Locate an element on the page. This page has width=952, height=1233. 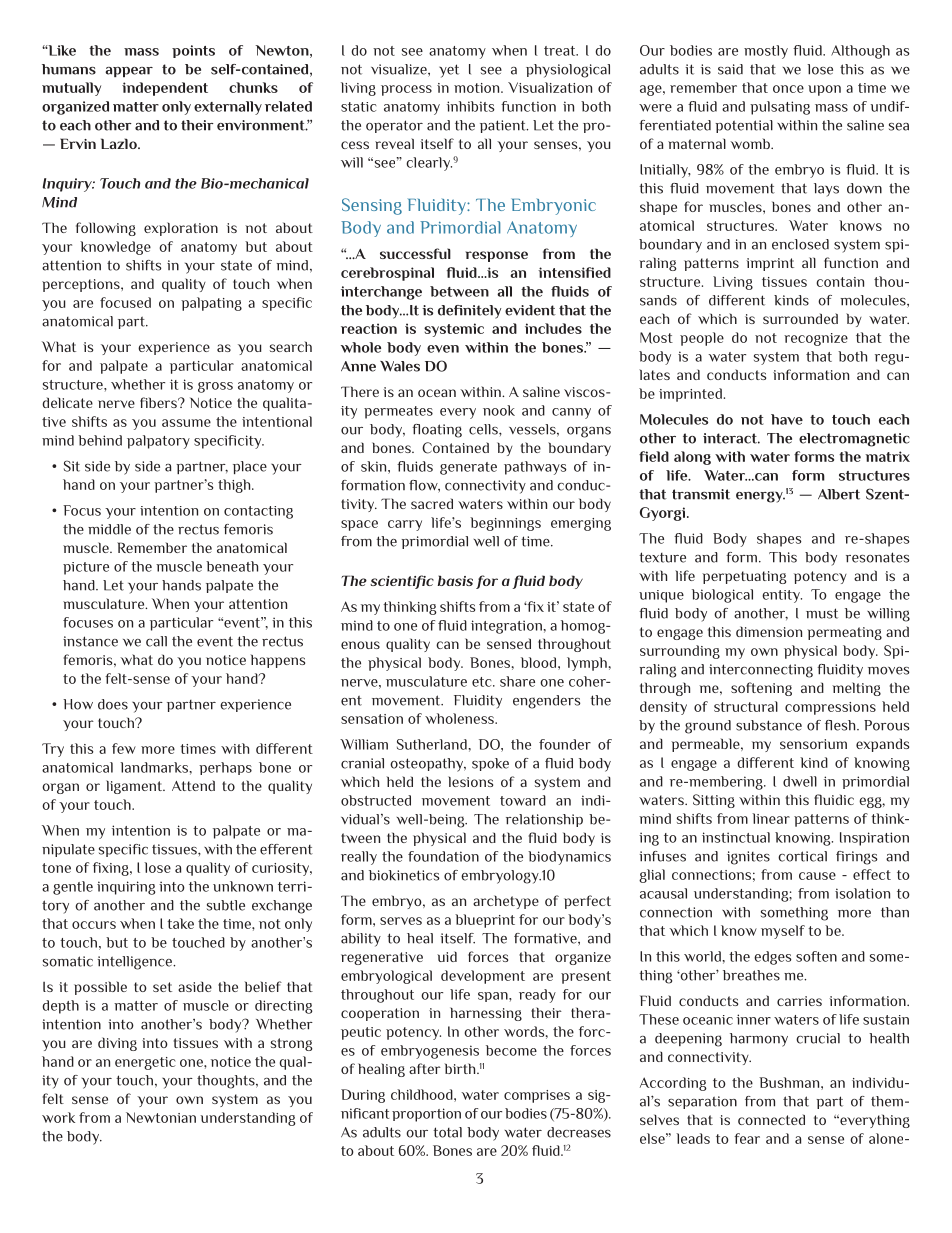
cortical is located at coordinates (802, 856).
